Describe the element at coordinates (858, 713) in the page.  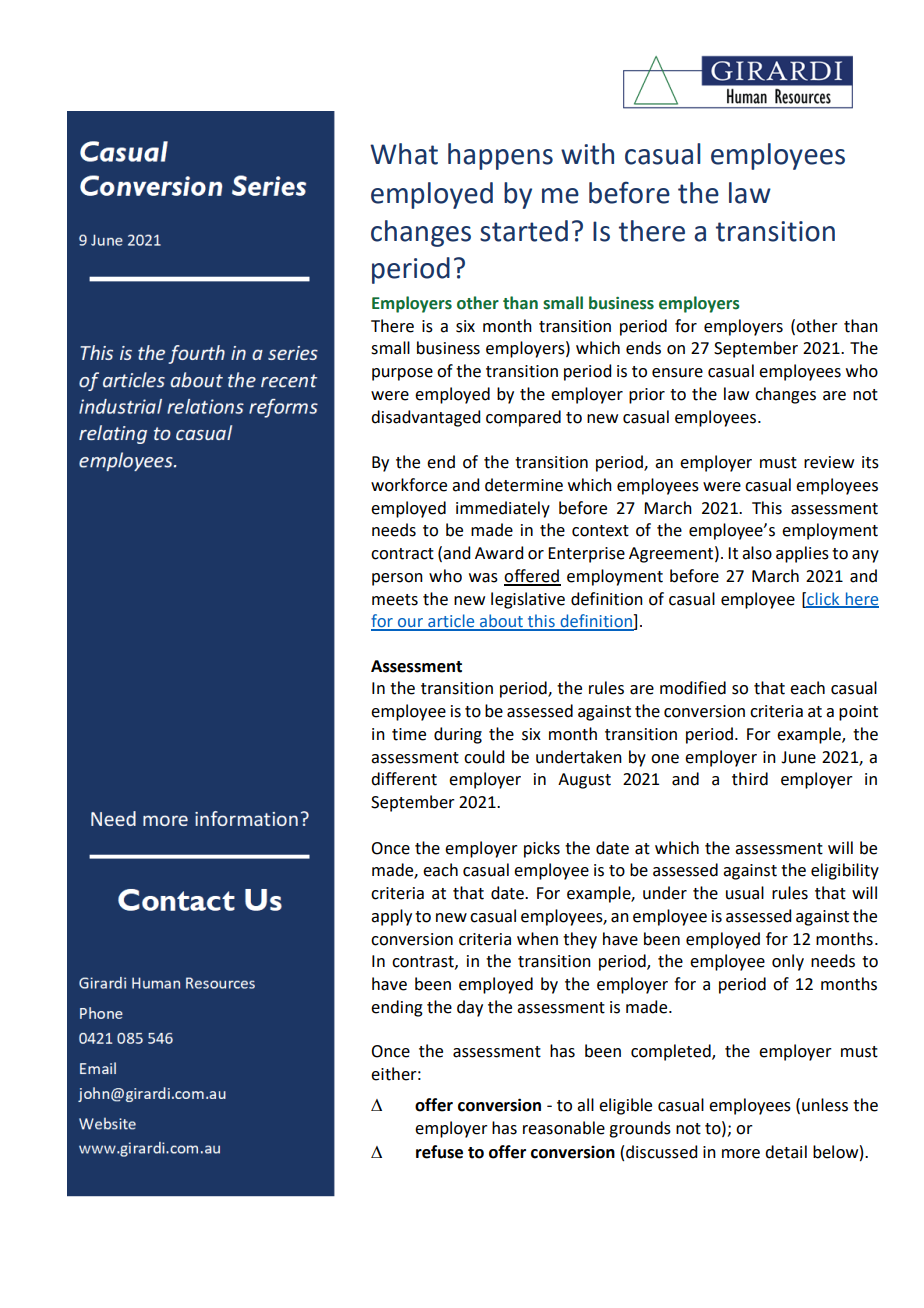
I see `point` at that location.
